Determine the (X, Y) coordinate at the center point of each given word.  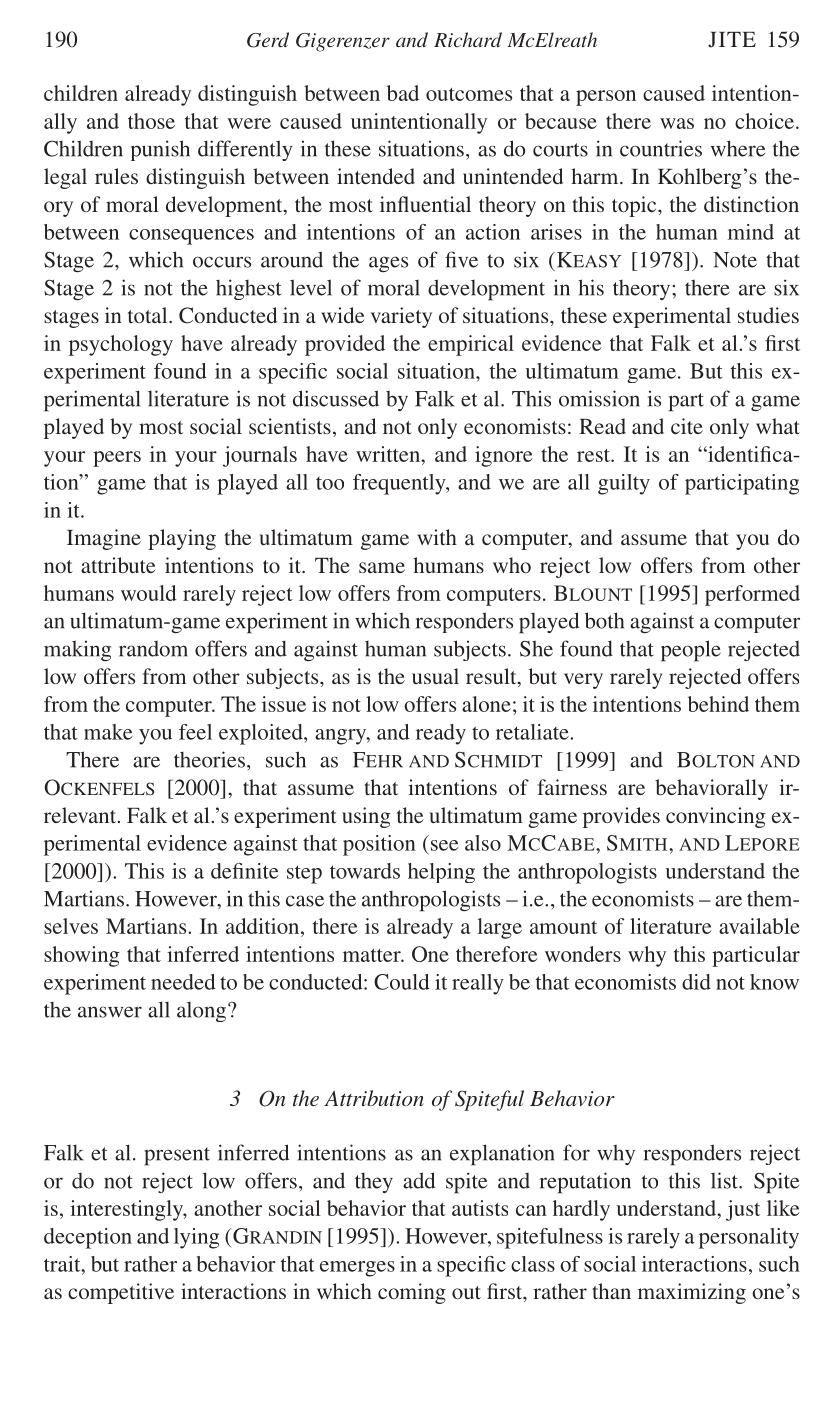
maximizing (692, 1293)
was (677, 123)
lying (196, 1238)
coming (412, 1293)
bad (403, 93)
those (151, 121)
